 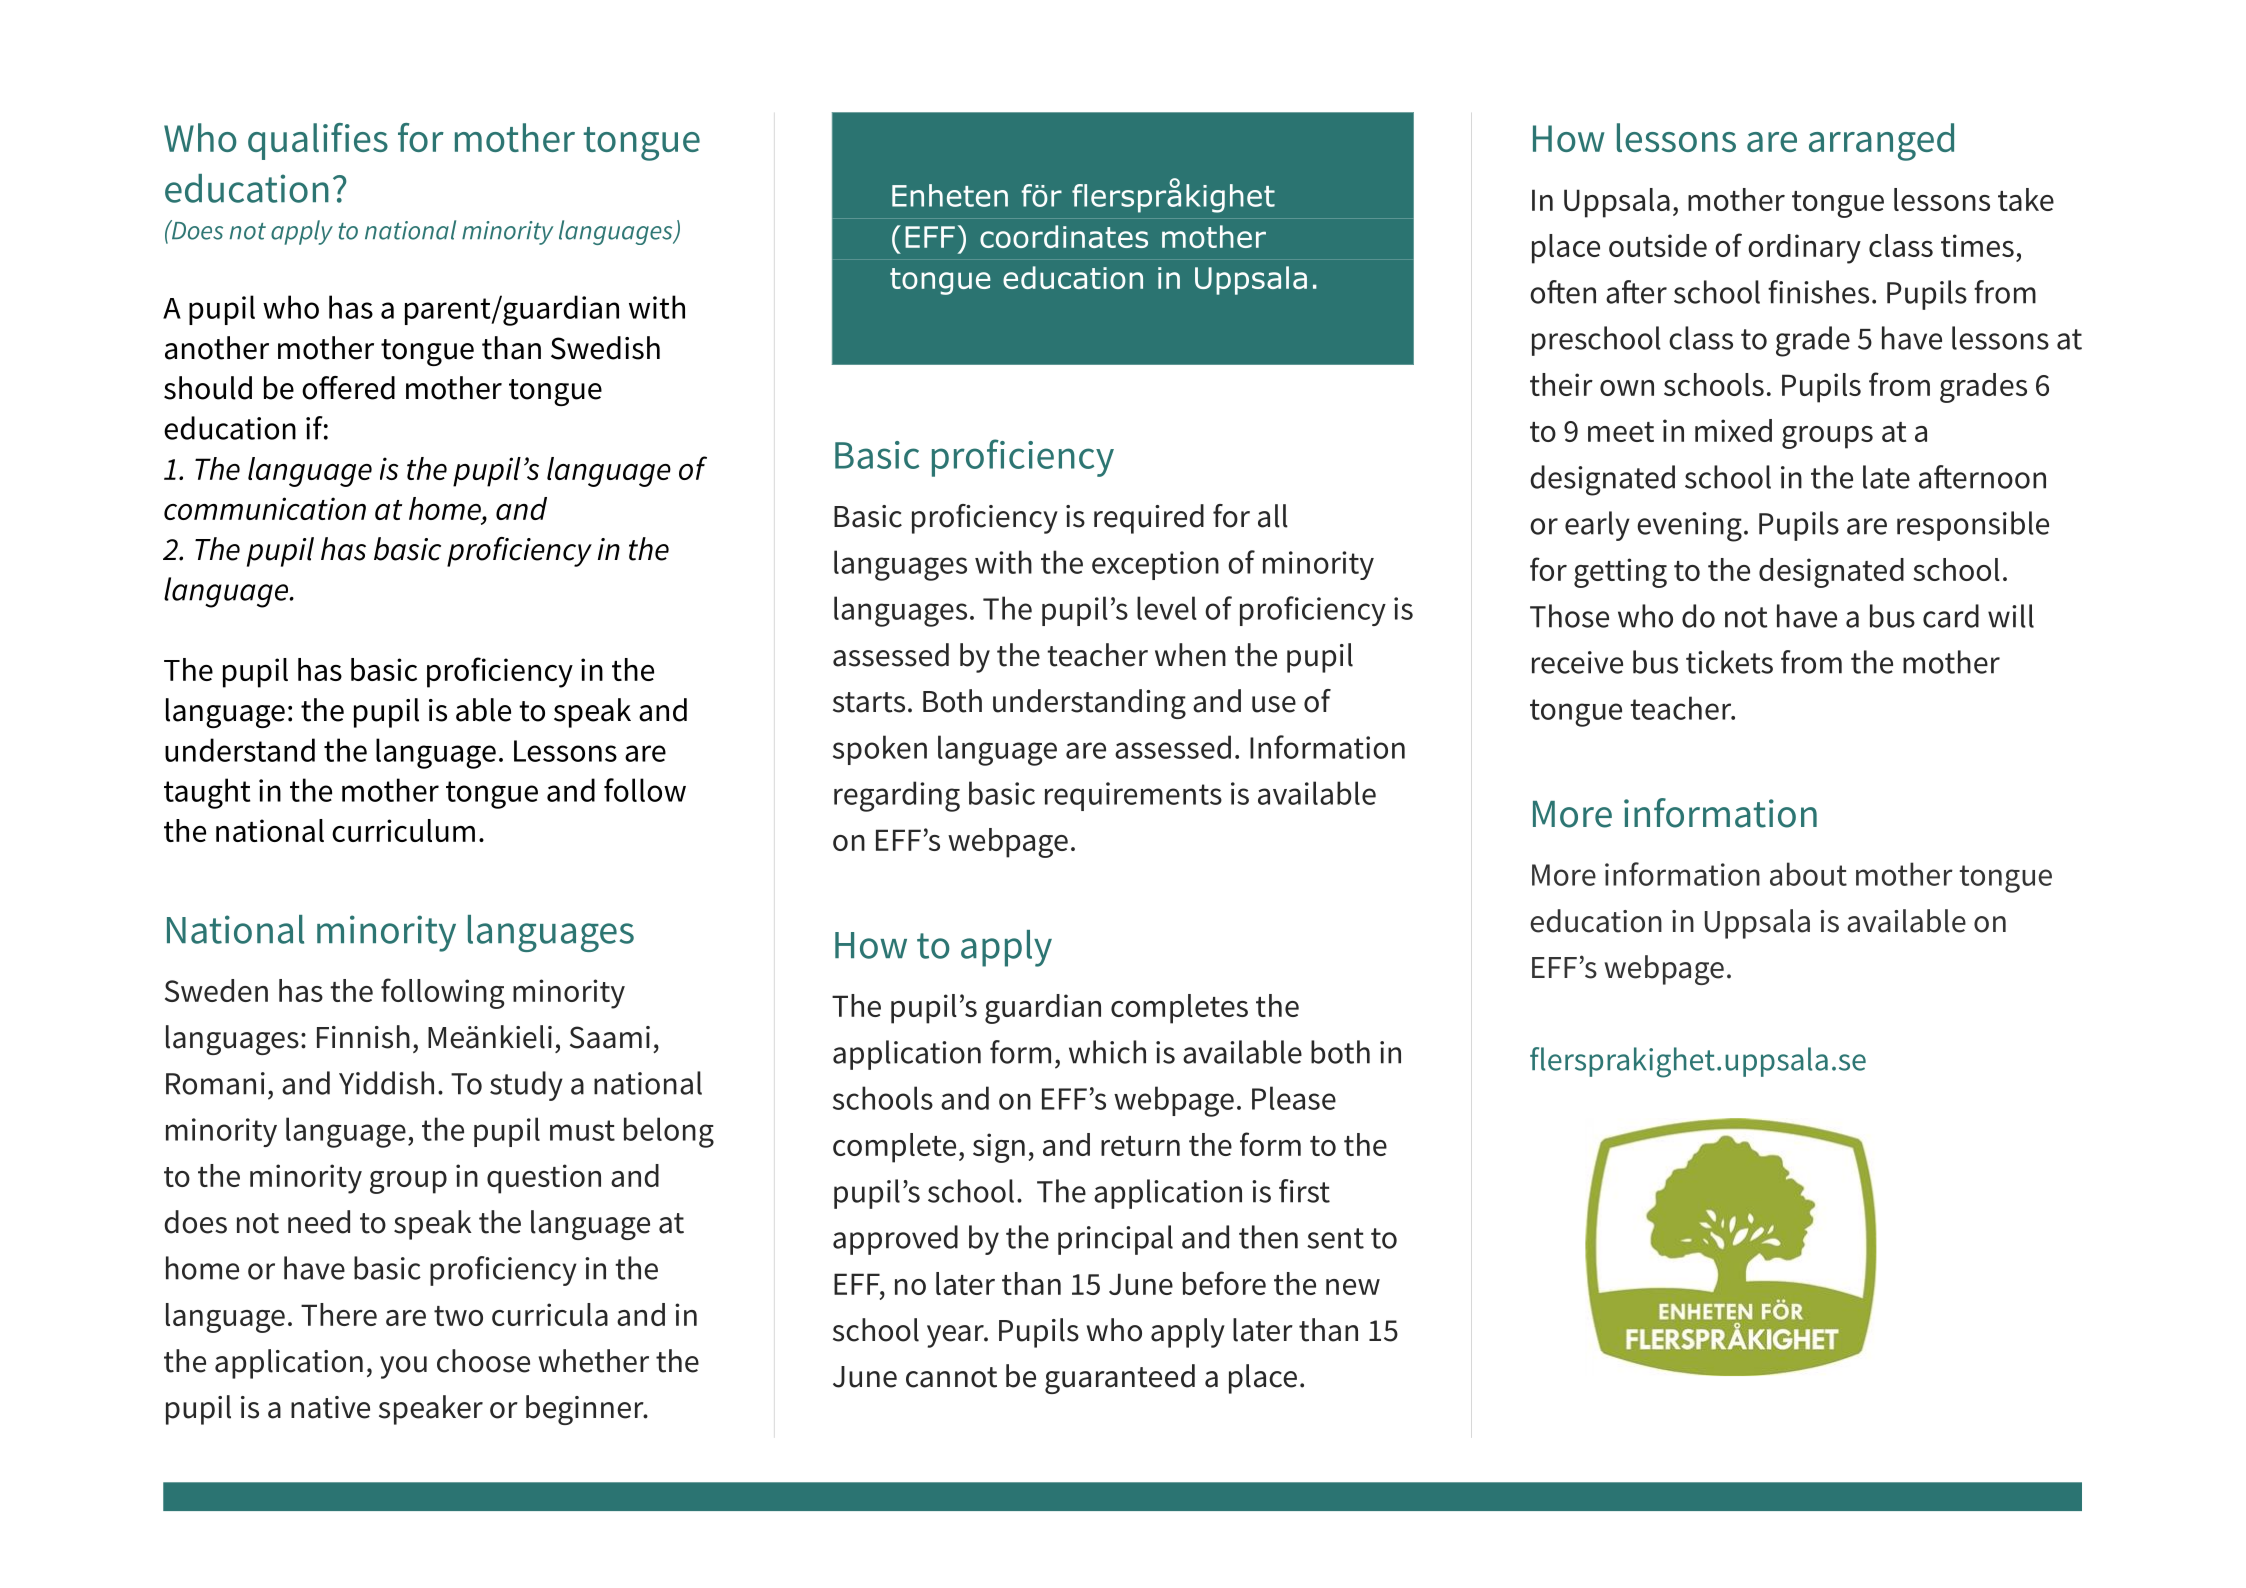 What do you see at coordinates (1881, 142) in the screenshot?
I see `arranged` at bounding box center [1881, 142].
